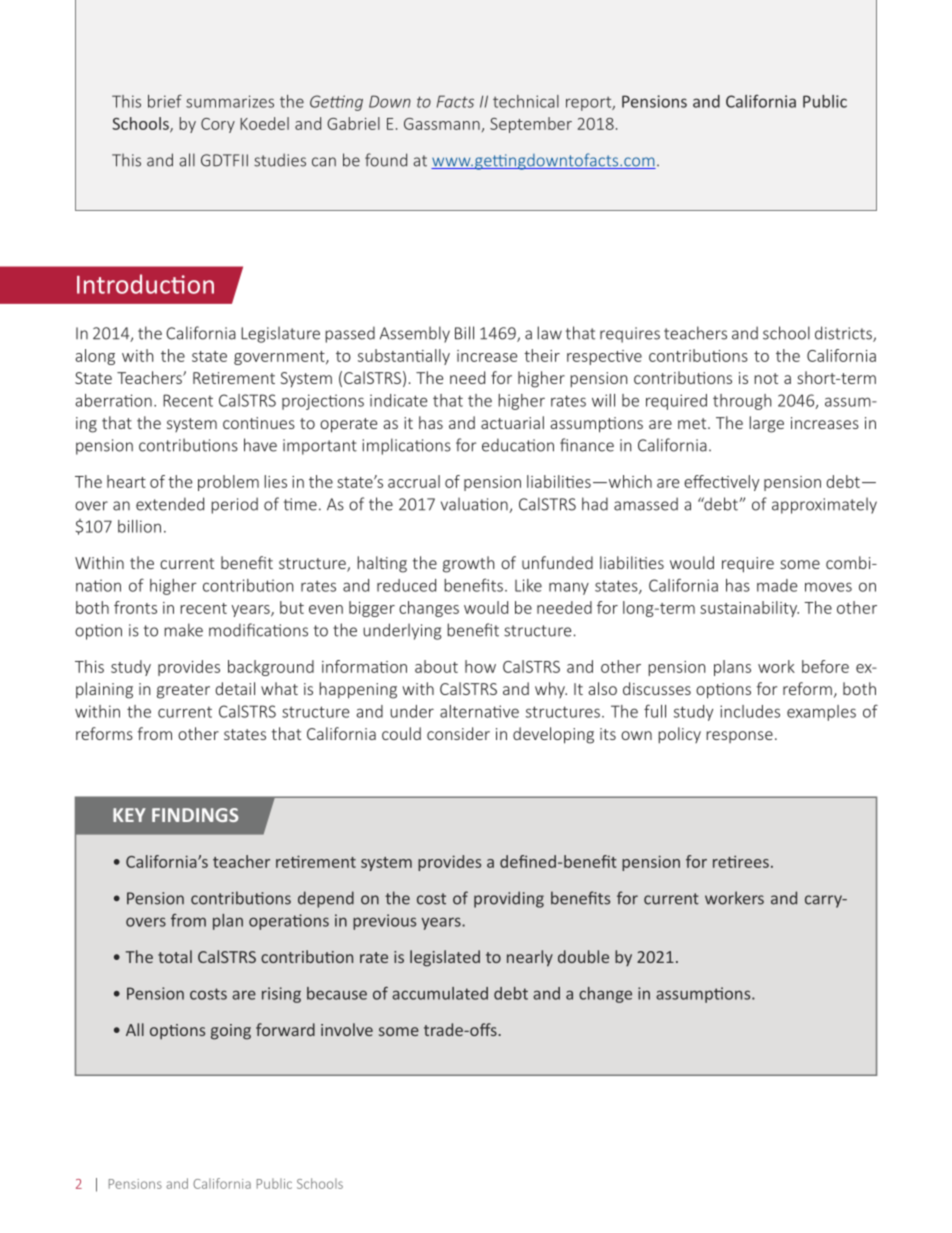 The width and height of the image is (952, 1233). What do you see at coordinates (766, 378) in the image?
I see `not` at bounding box center [766, 378].
